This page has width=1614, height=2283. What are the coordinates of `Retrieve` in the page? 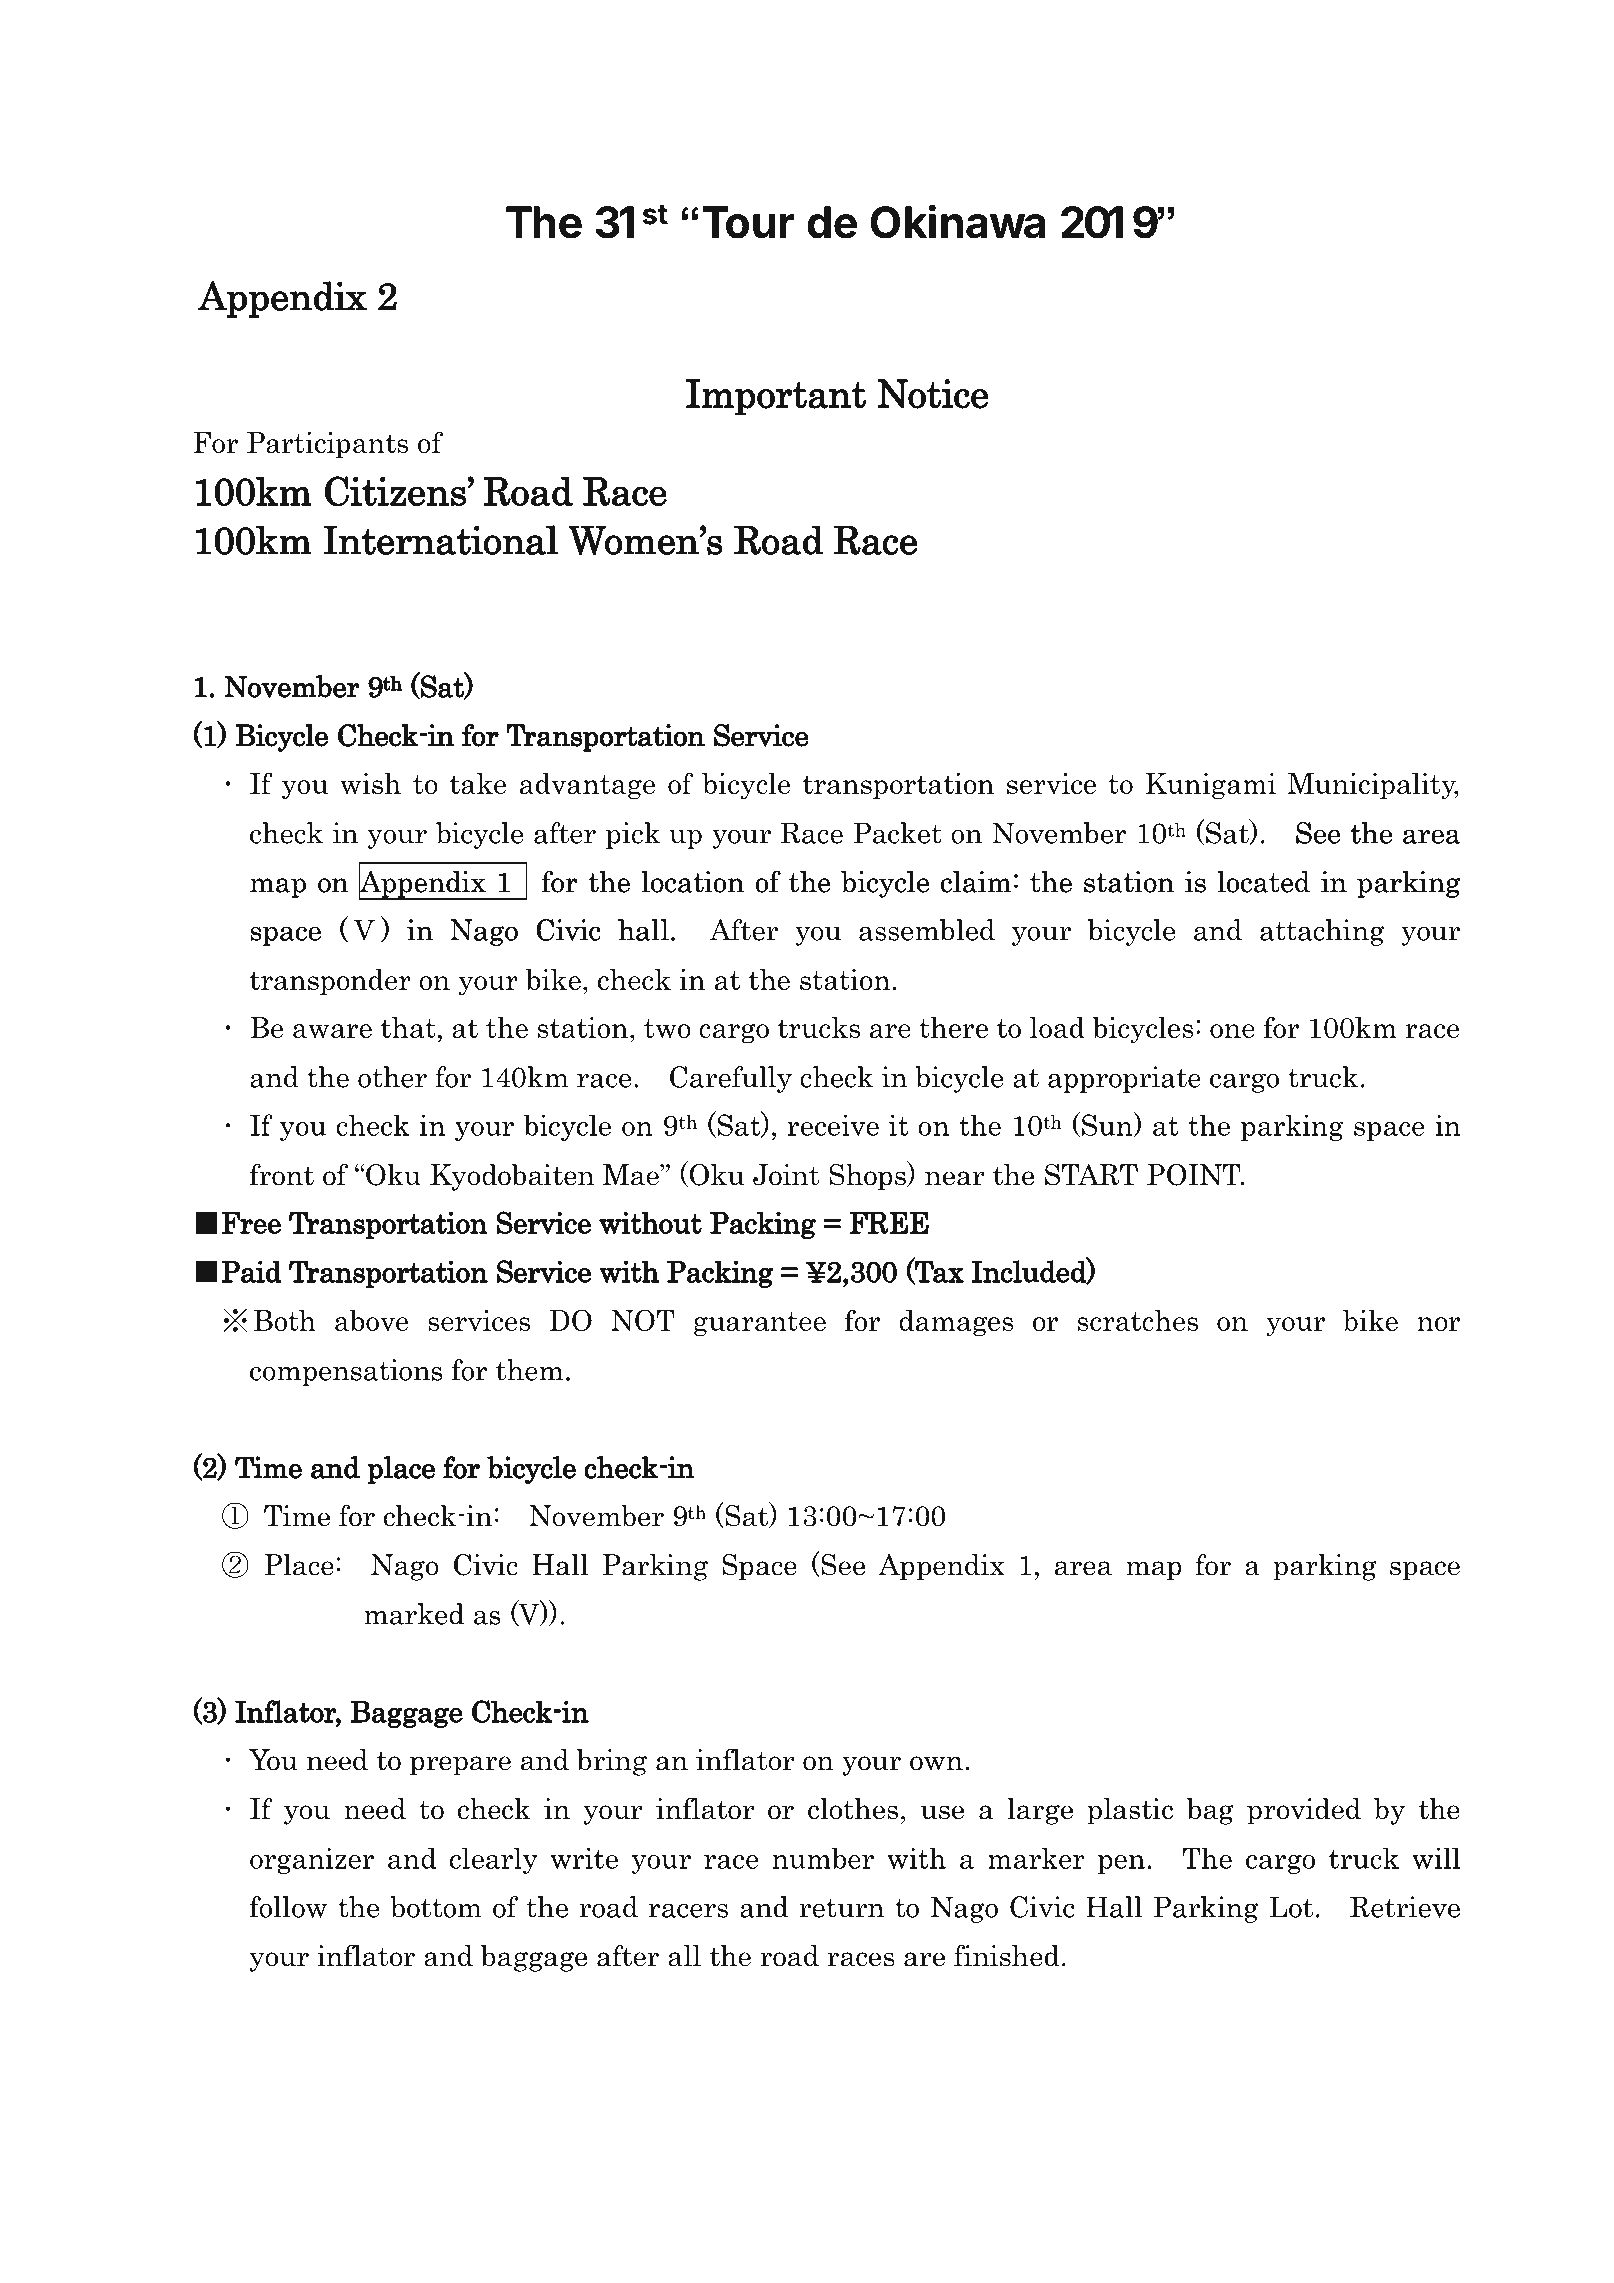 It's located at (1405, 1907).
